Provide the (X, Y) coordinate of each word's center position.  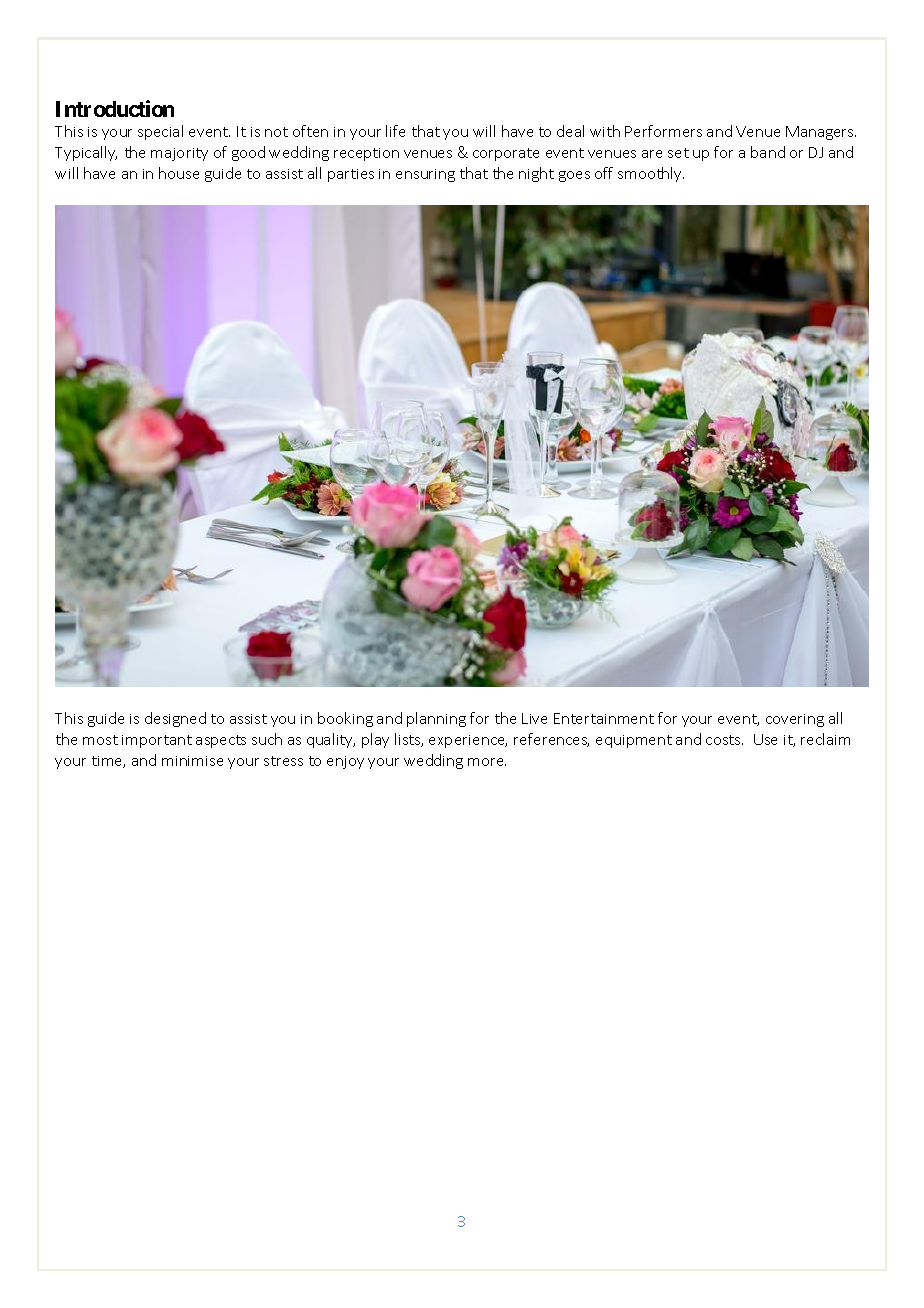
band (768, 152)
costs (724, 740)
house (179, 173)
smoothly (651, 174)
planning (436, 719)
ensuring (425, 175)
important (157, 741)
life (395, 131)
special (160, 132)
